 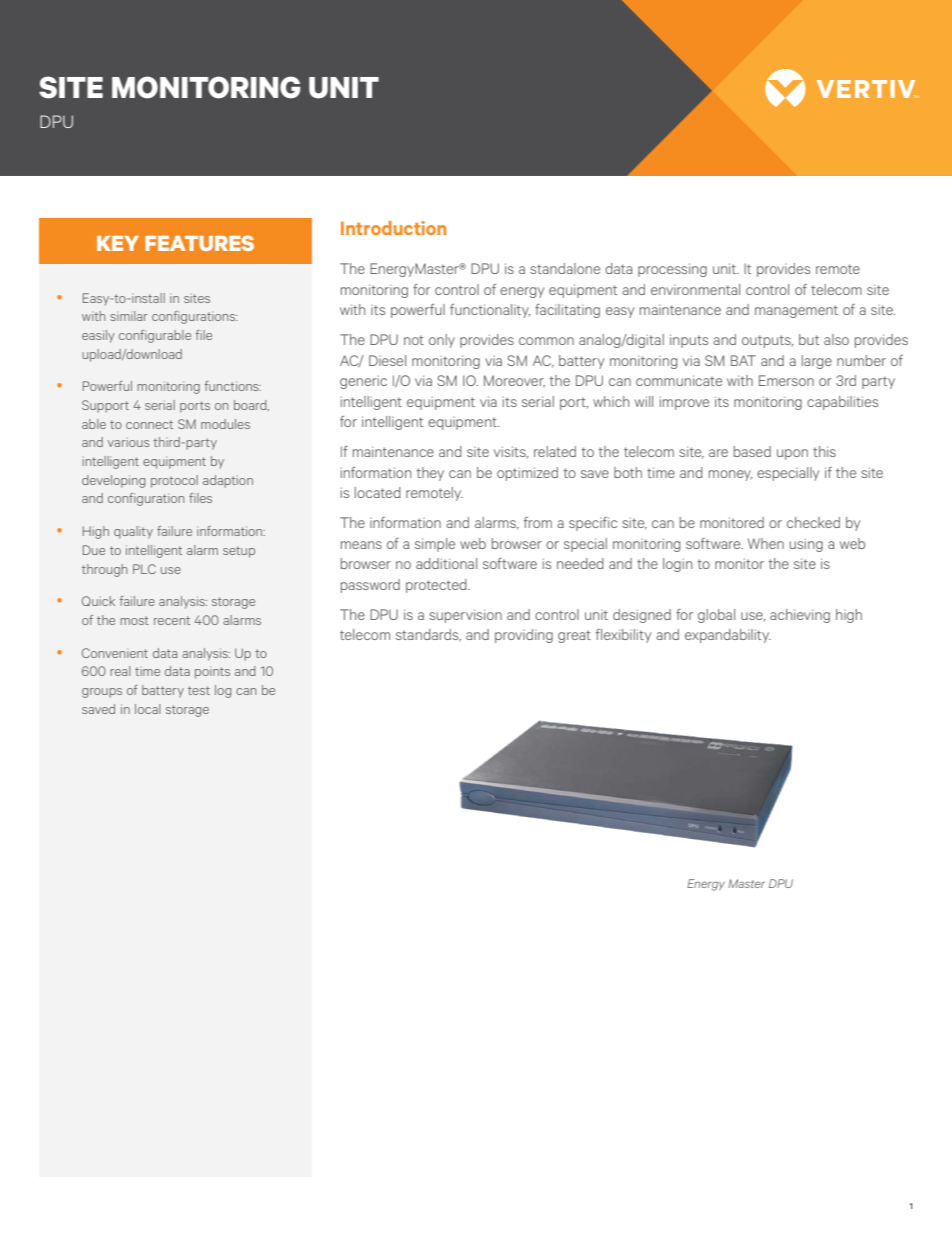 I want to click on connect, so click(x=149, y=424).
